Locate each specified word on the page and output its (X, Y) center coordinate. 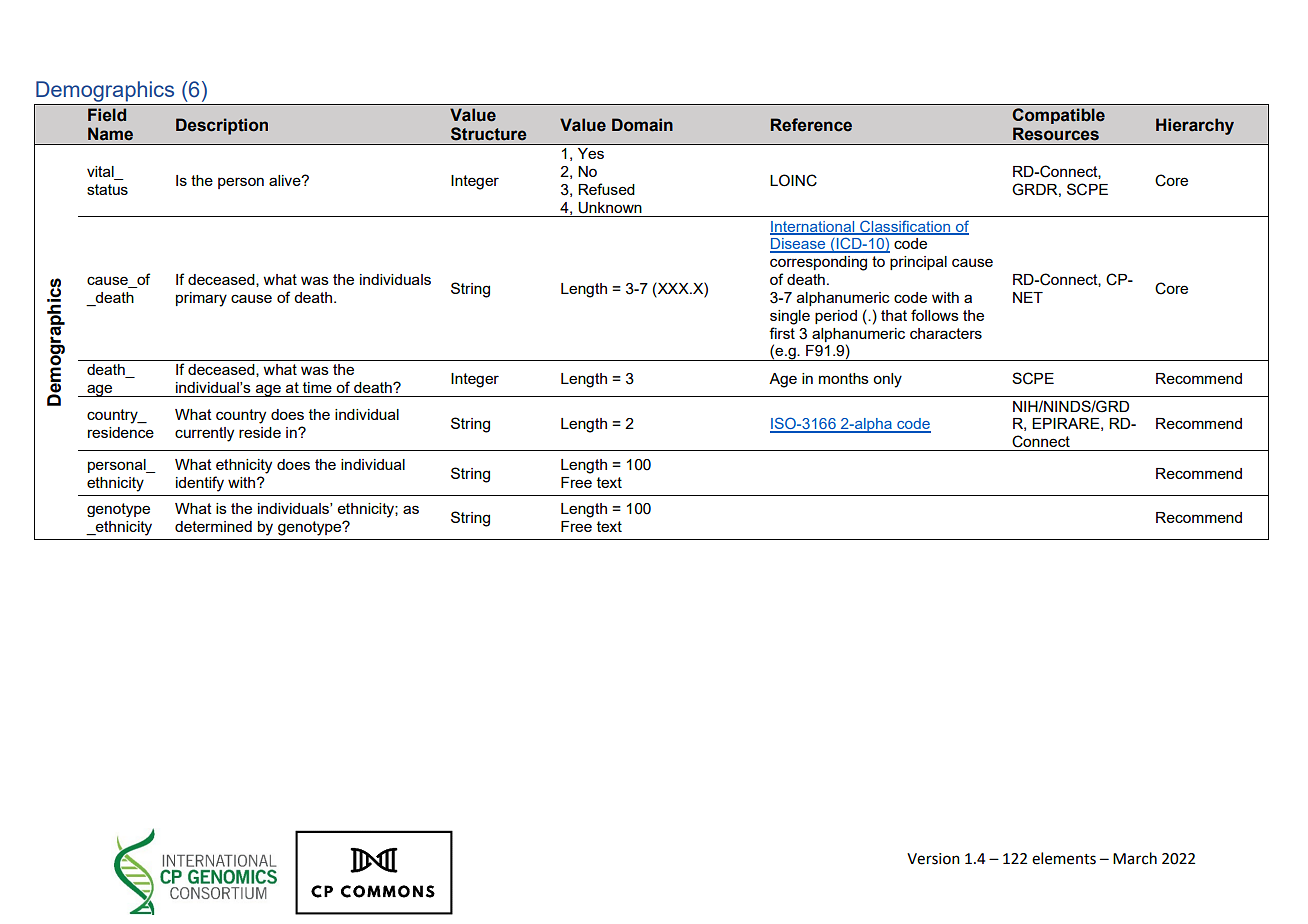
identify (200, 484)
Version (933, 859)
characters (946, 333)
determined (213, 526)
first (782, 333)
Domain (642, 125)
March (1135, 858)
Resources (1056, 134)
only (887, 380)
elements (1064, 858)
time (317, 387)
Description (222, 126)
